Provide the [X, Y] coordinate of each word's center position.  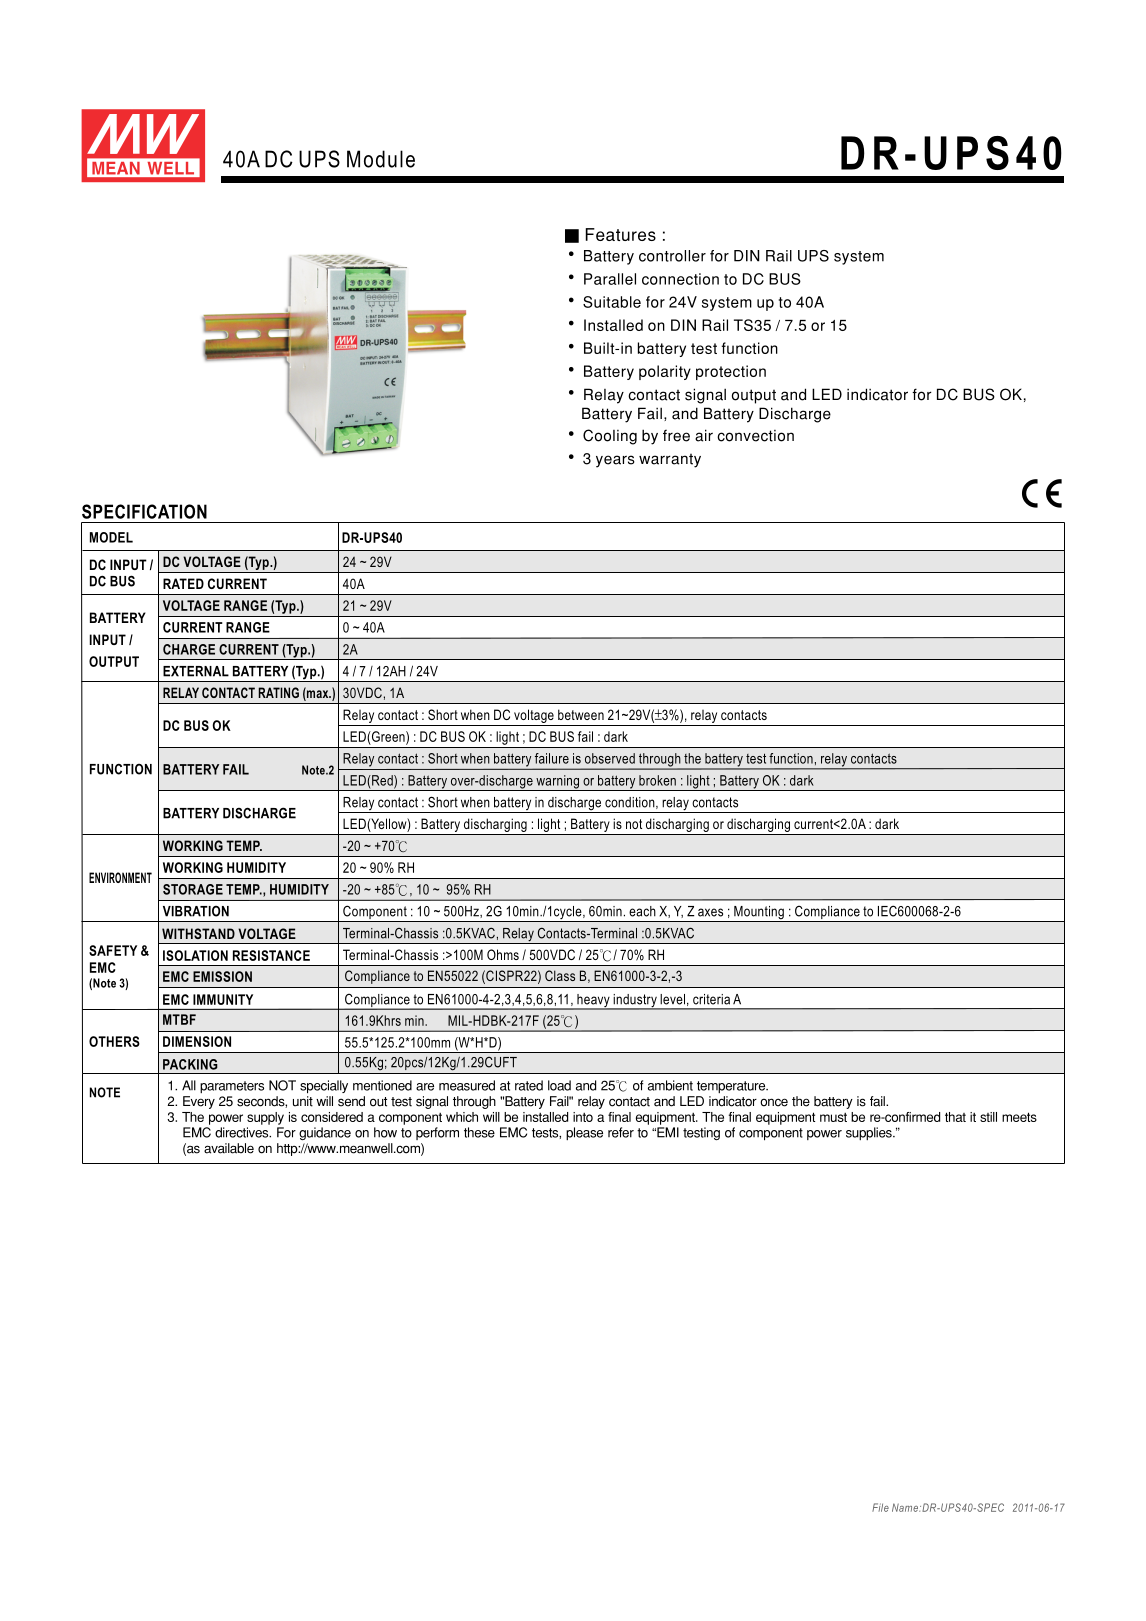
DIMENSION [197, 1041]
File [880, 1507]
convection [755, 436]
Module [381, 159]
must [833, 1117]
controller [672, 256]
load [559, 1085]
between [581, 714]
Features [621, 234]
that [955, 1117]
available [229, 1148]
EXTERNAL [196, 671]
